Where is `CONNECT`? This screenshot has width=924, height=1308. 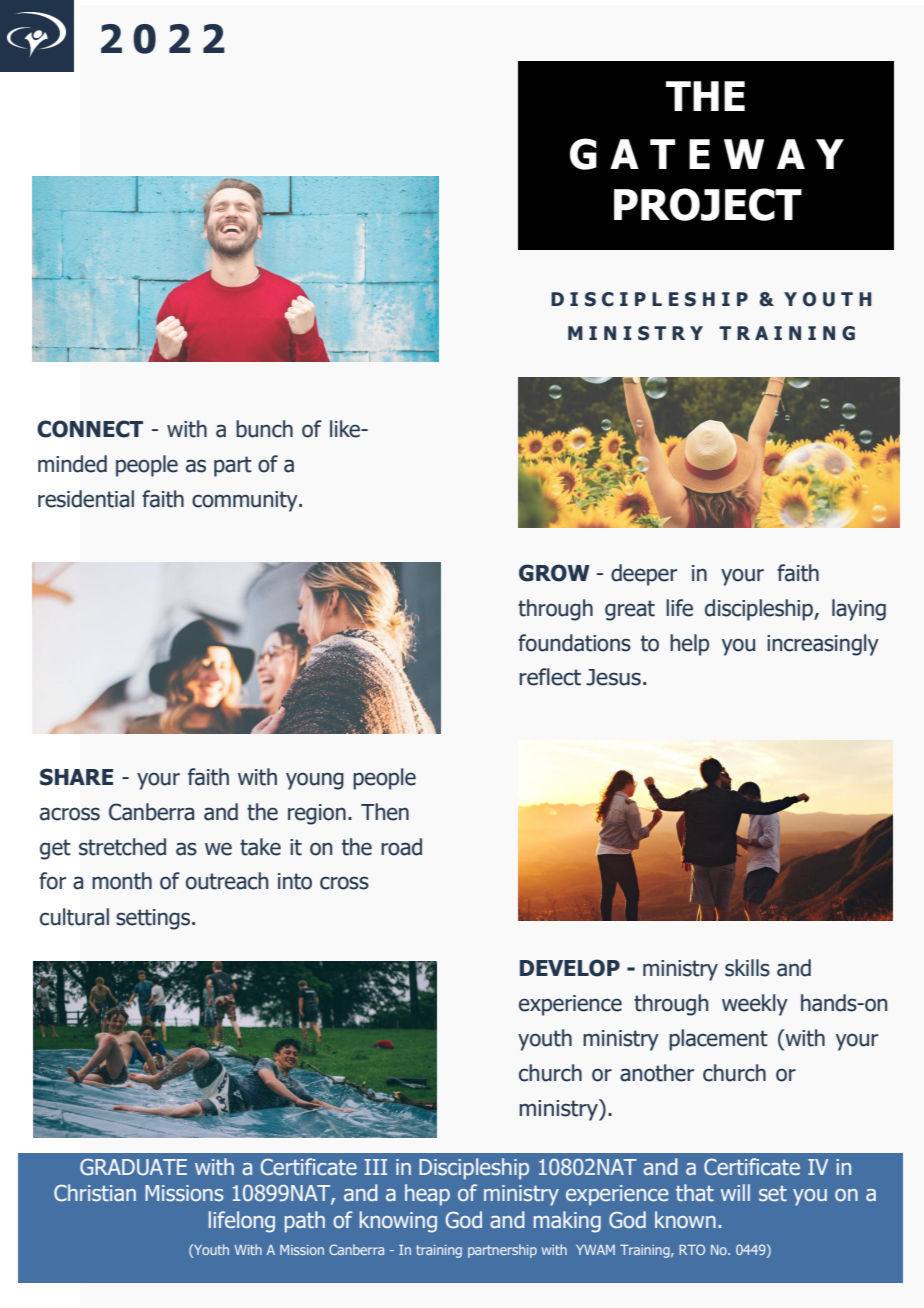
CONNECT is located at coordinates (90, 429).
